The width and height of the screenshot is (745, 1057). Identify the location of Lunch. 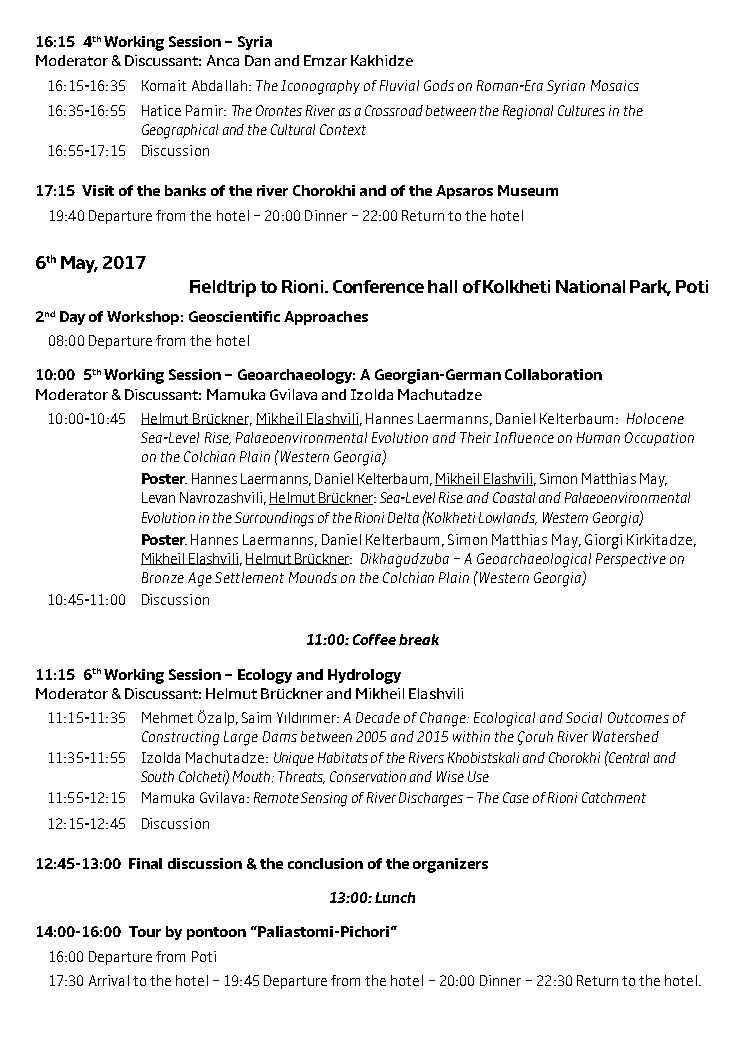
(395, 897).
